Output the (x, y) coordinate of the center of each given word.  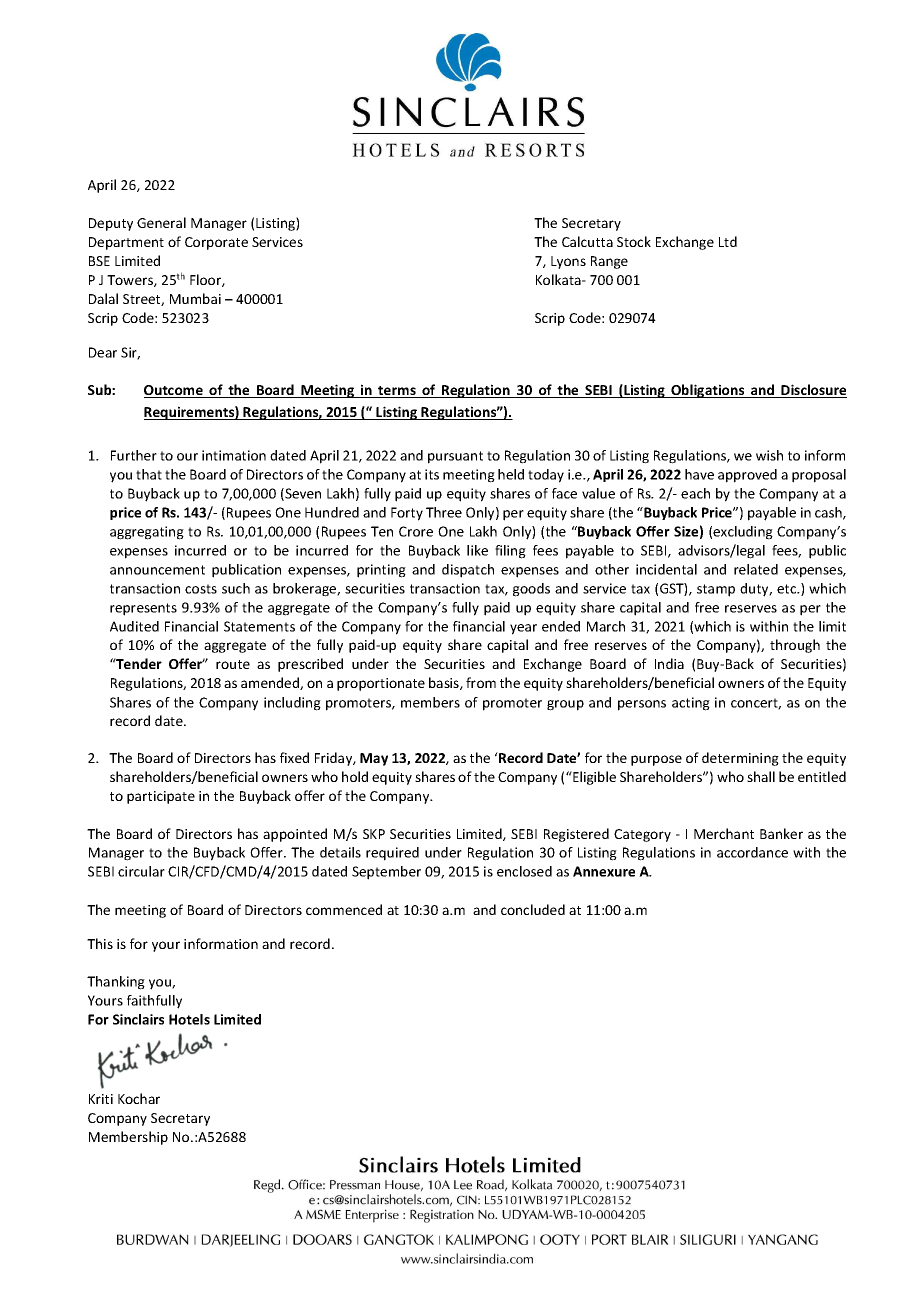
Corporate (216, 243)
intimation (234, 455)
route (233, 664)
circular (141, 871)
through (795, 646)
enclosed (524, 871)
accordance (752, 852)
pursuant (455, 457)
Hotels (189, 1019)
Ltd (728, 241)
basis (445, 683)
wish (769, 455)
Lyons (568, 262)
